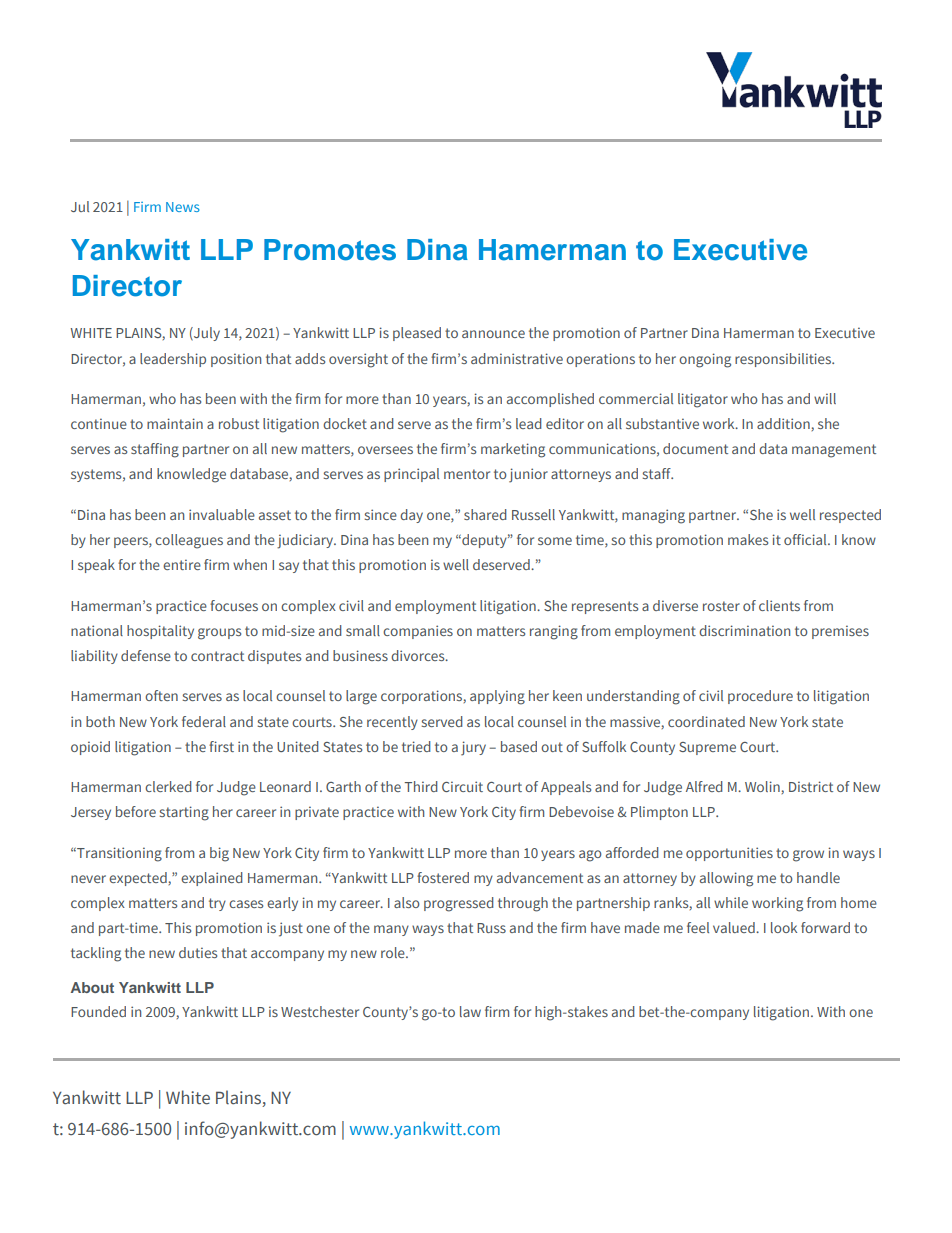 The width and height of the document is (952, 1233). Describe the element at coordinates (330, 250) in the document. I see `Promotes` at that location.
